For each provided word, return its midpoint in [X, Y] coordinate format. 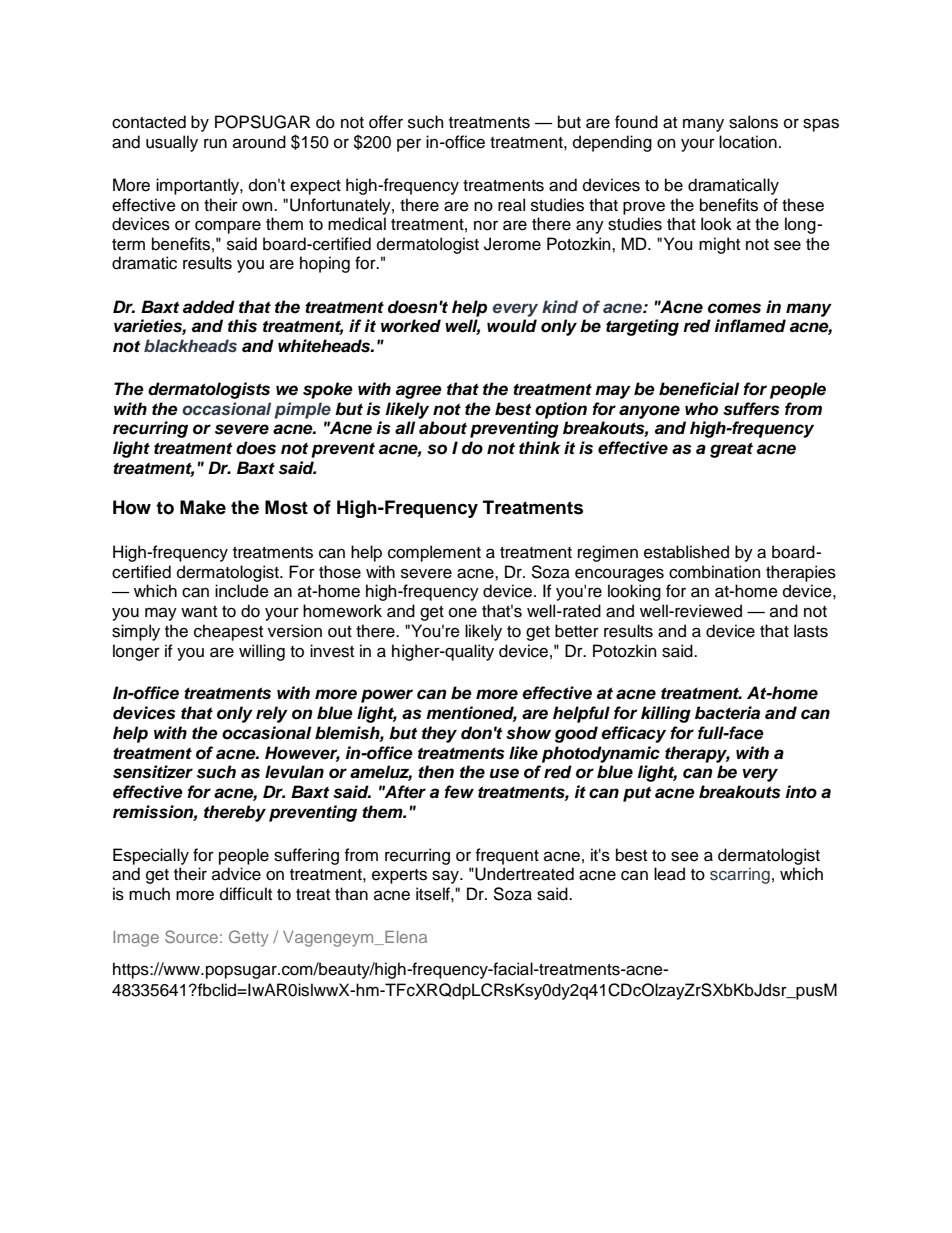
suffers [751, 409]
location [748, 142]
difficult [246, 894]
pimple [302, 410]
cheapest [228, 632]
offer [386, 122]
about [443, 428]
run [215, 144]
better [577, 631]
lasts [811, 631]
